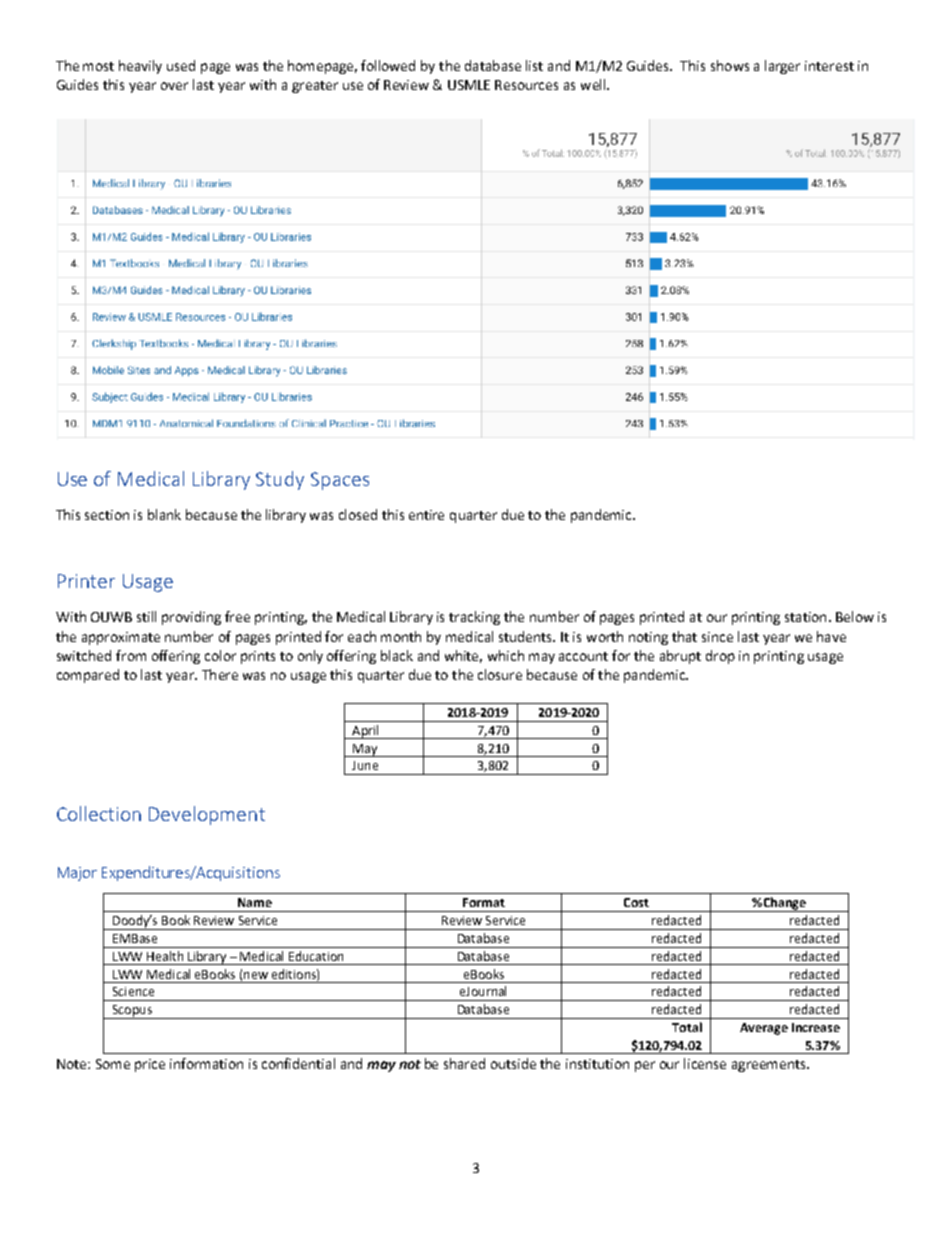 The image size is (952, 1233). Describe the element at coordinates (464, 1063) in the page. I see `shared` at that location.
